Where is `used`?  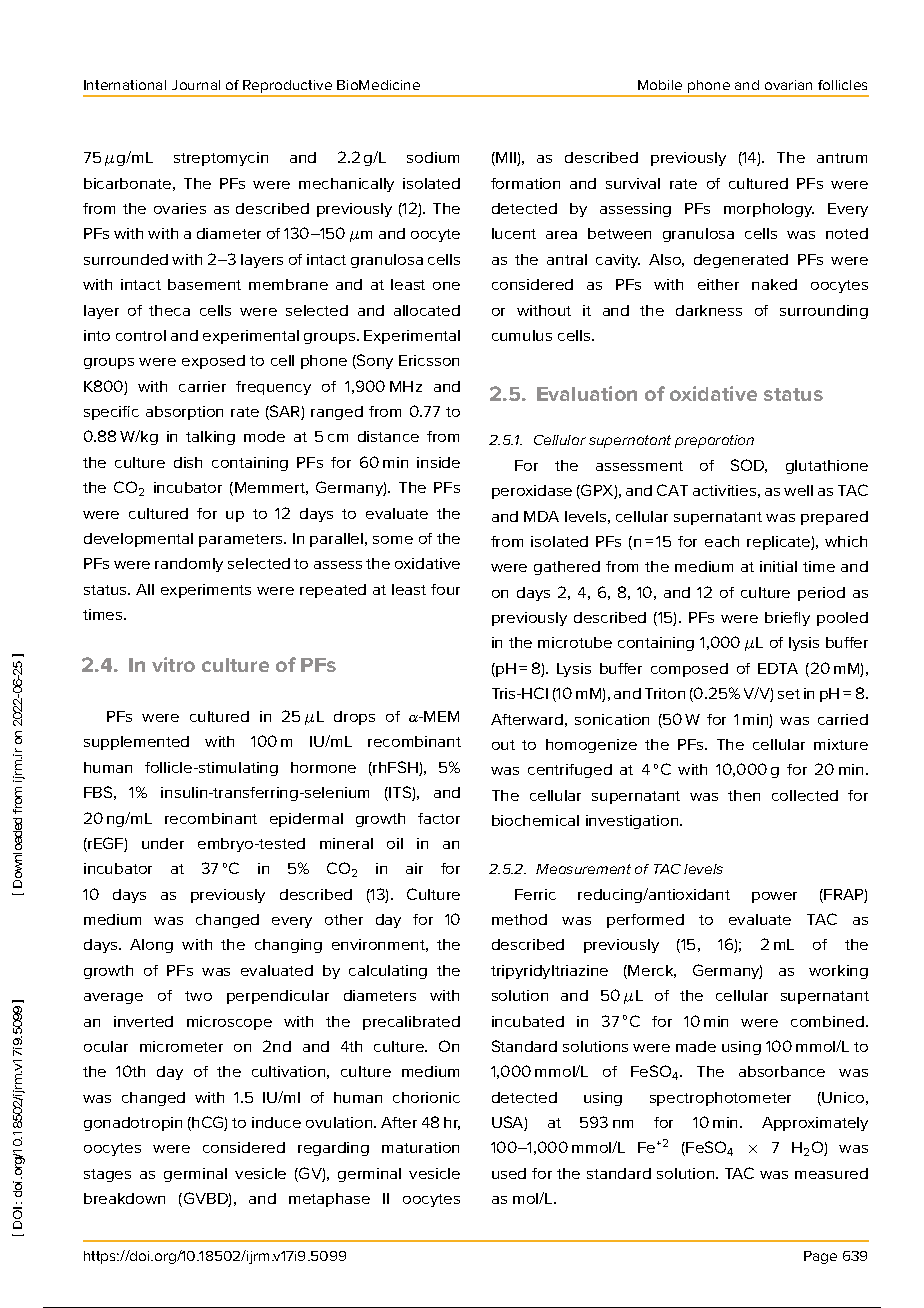 used is located at coordinates (509, 1173).
